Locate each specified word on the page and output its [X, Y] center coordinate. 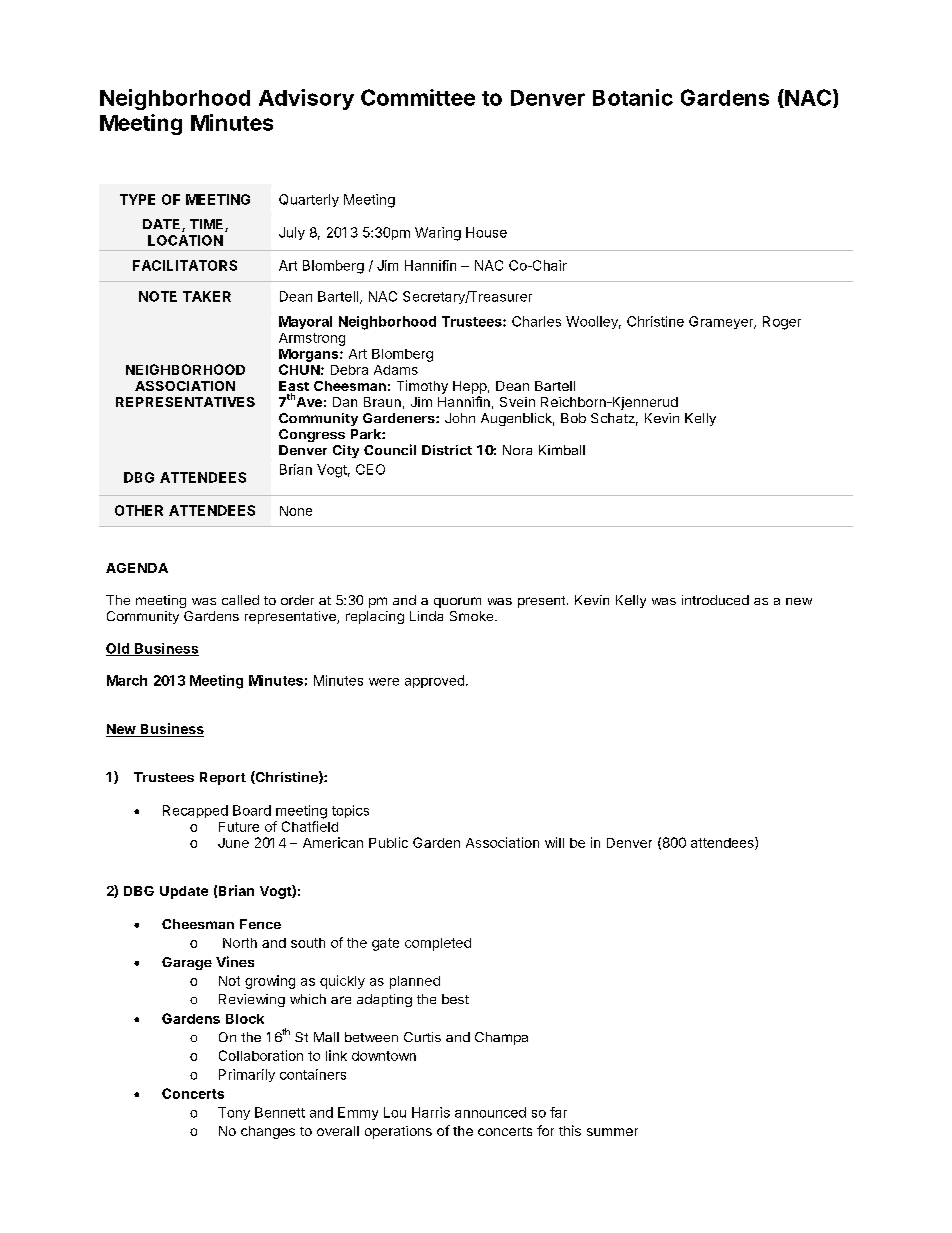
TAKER [207, 296]
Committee [418, 97]
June [233, 843]
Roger [782, 323]
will [554, 842]
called [240, 600]
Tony [234, 1113]
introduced [715, 600]
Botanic [633, 97]
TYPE [137, 199]
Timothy [422, 387]
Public [388, 842]
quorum [457, 602]
